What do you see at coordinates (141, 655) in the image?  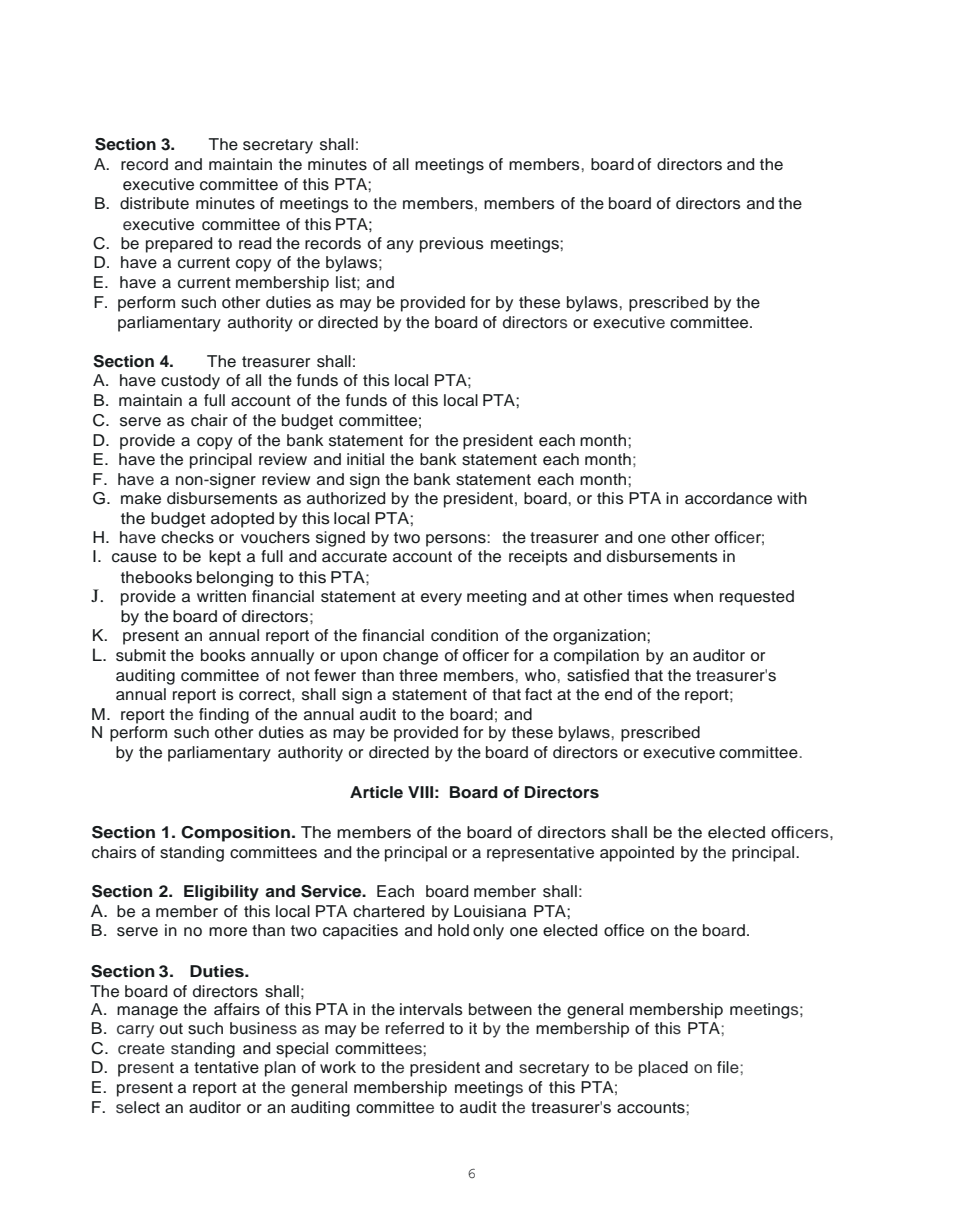 I see `submit` at bounding box center [141, 655].
